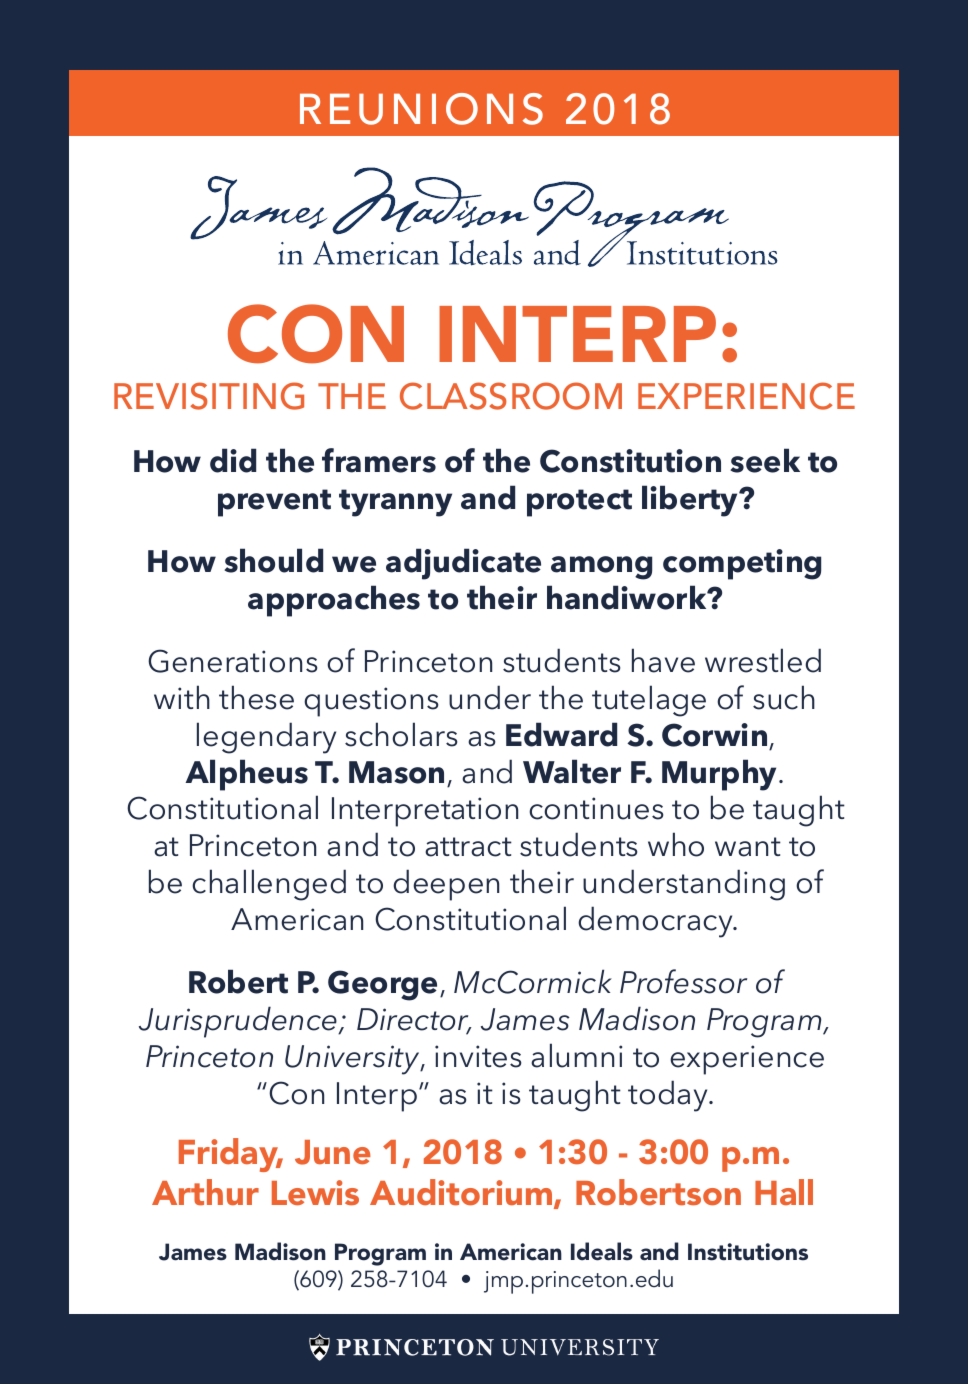 Image resolution: width=968 pixels, height=1384 pixels. What do you see at coordinates (511, 396) in the screenshot?
I see `CLASSROOM` at bounding box center [511, 396].
